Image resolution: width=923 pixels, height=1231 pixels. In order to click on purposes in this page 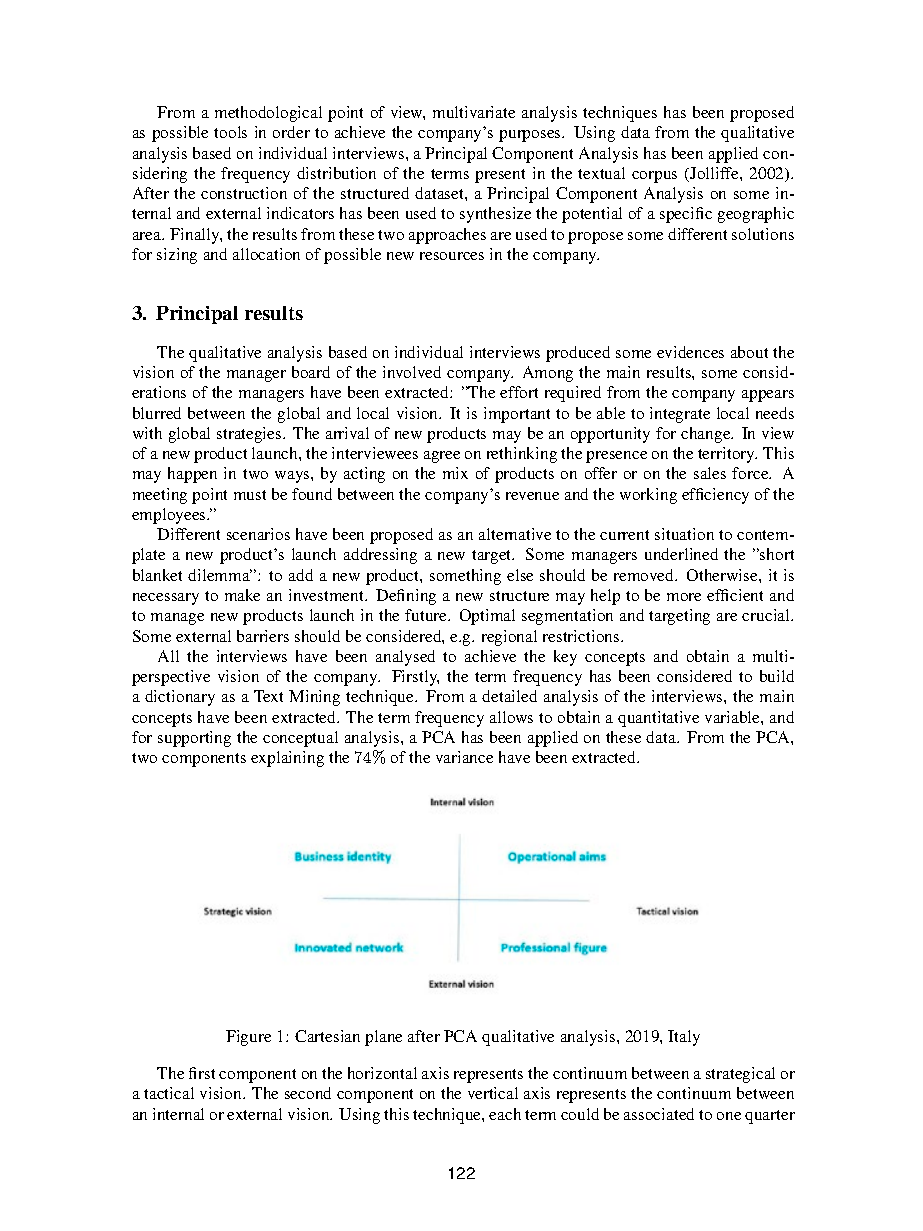, I will do `click(531, 136)`.
